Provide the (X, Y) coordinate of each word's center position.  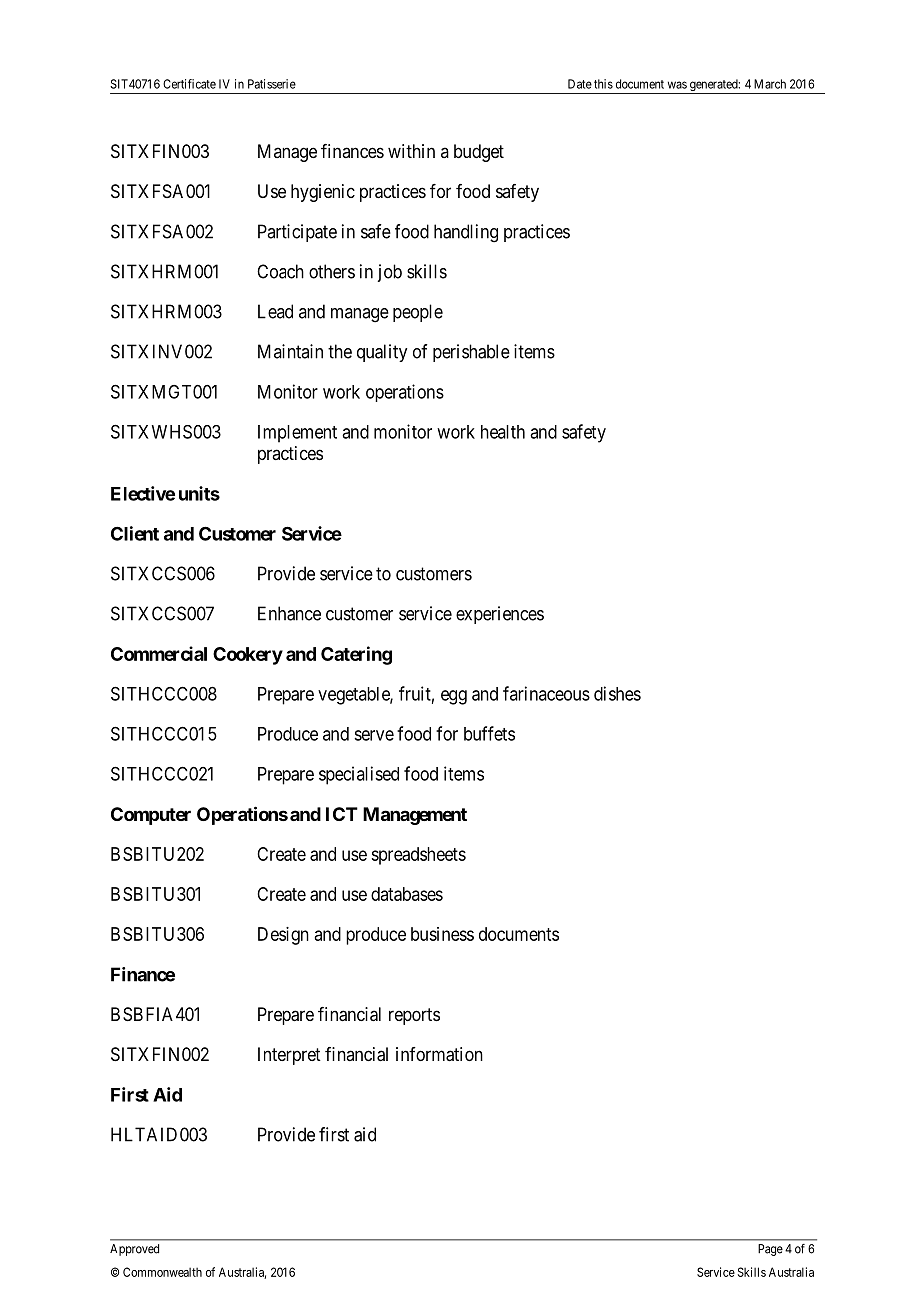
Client (135, 533)
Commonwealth (162, 1272)
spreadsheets (418, 856)
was (677, 85)
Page (770, 1250)
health (503, 432)
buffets (489, 733)
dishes (617, 693)
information (439, 1054)
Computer (151, 816)
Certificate (189, 84)
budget (479, 153)
